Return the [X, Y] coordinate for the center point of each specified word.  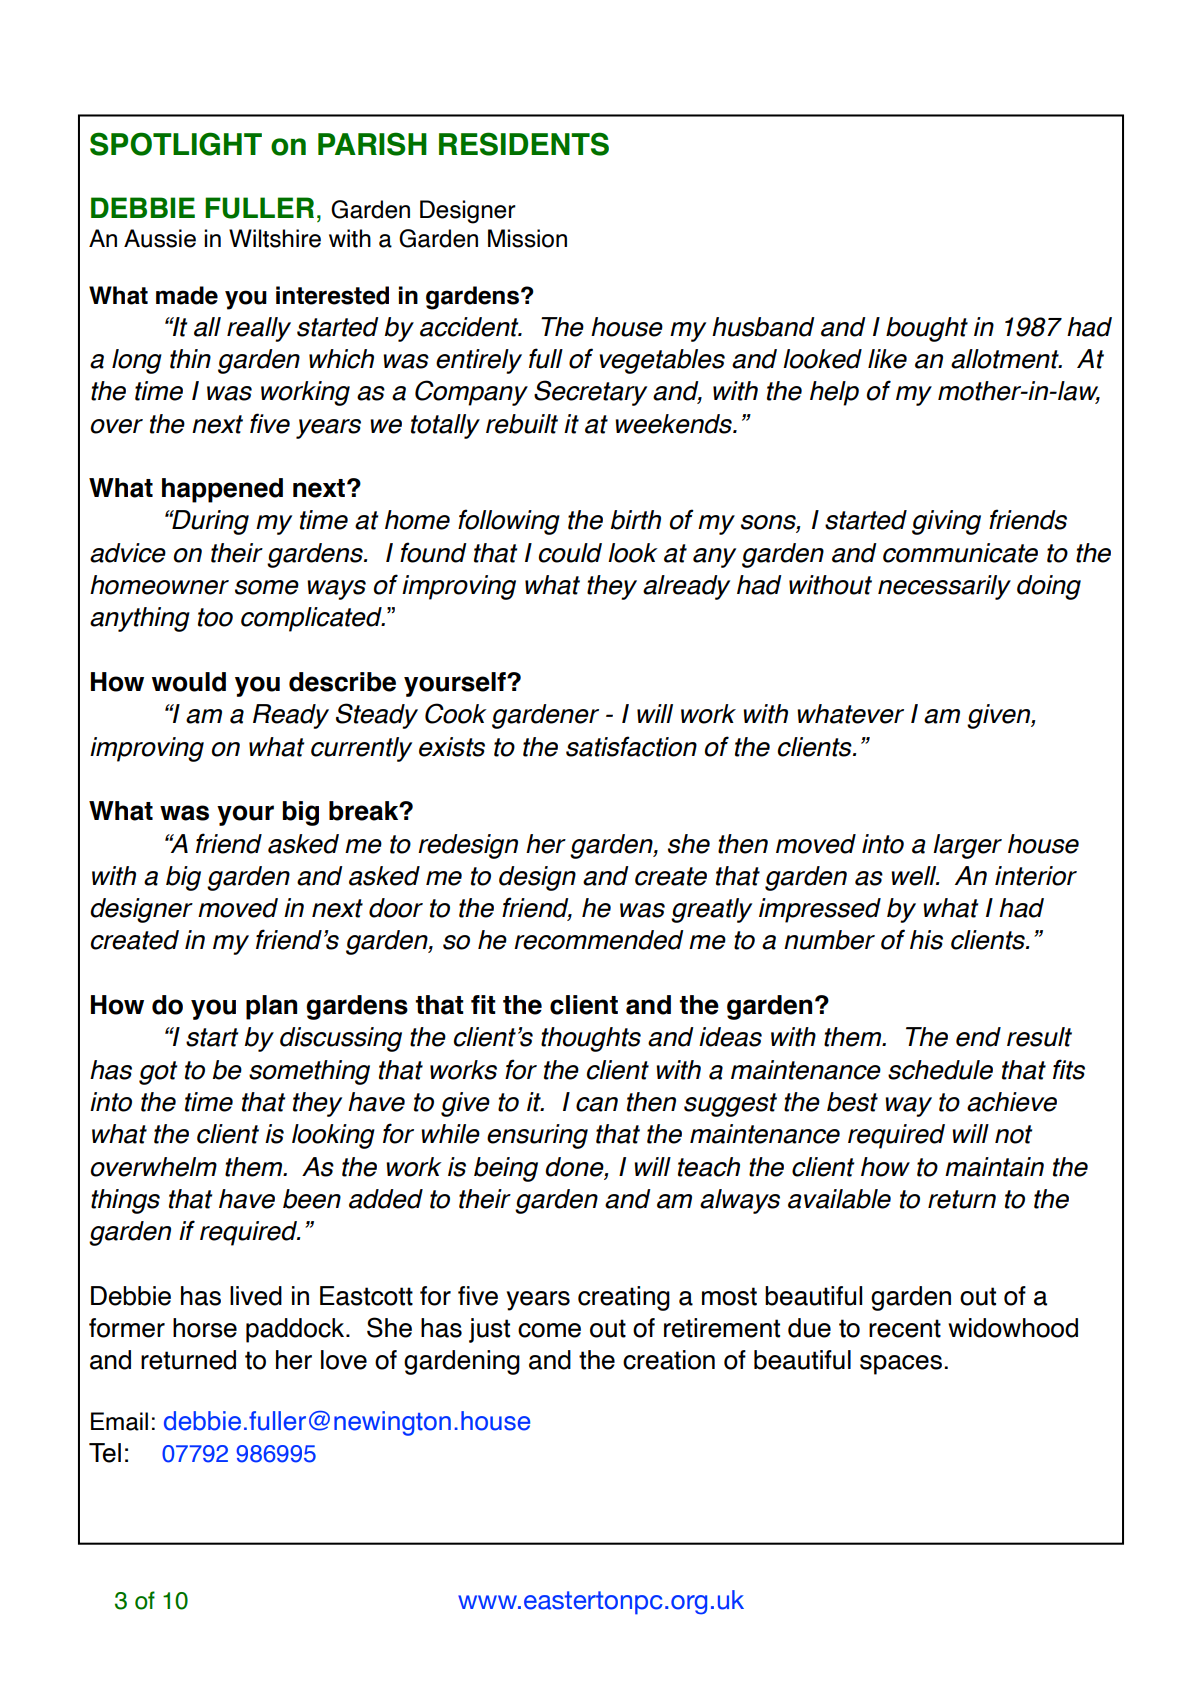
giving [946, 522]
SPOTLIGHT [176, 144]
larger [967, 846]
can [597, 1104]
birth [636, 520]
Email [119, 1421]
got [158, 1073]
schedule [940, 1070]
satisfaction [631, 746]
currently [361, 749]
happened [222, 490]
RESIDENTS [524, 144]
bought [927, 329]
